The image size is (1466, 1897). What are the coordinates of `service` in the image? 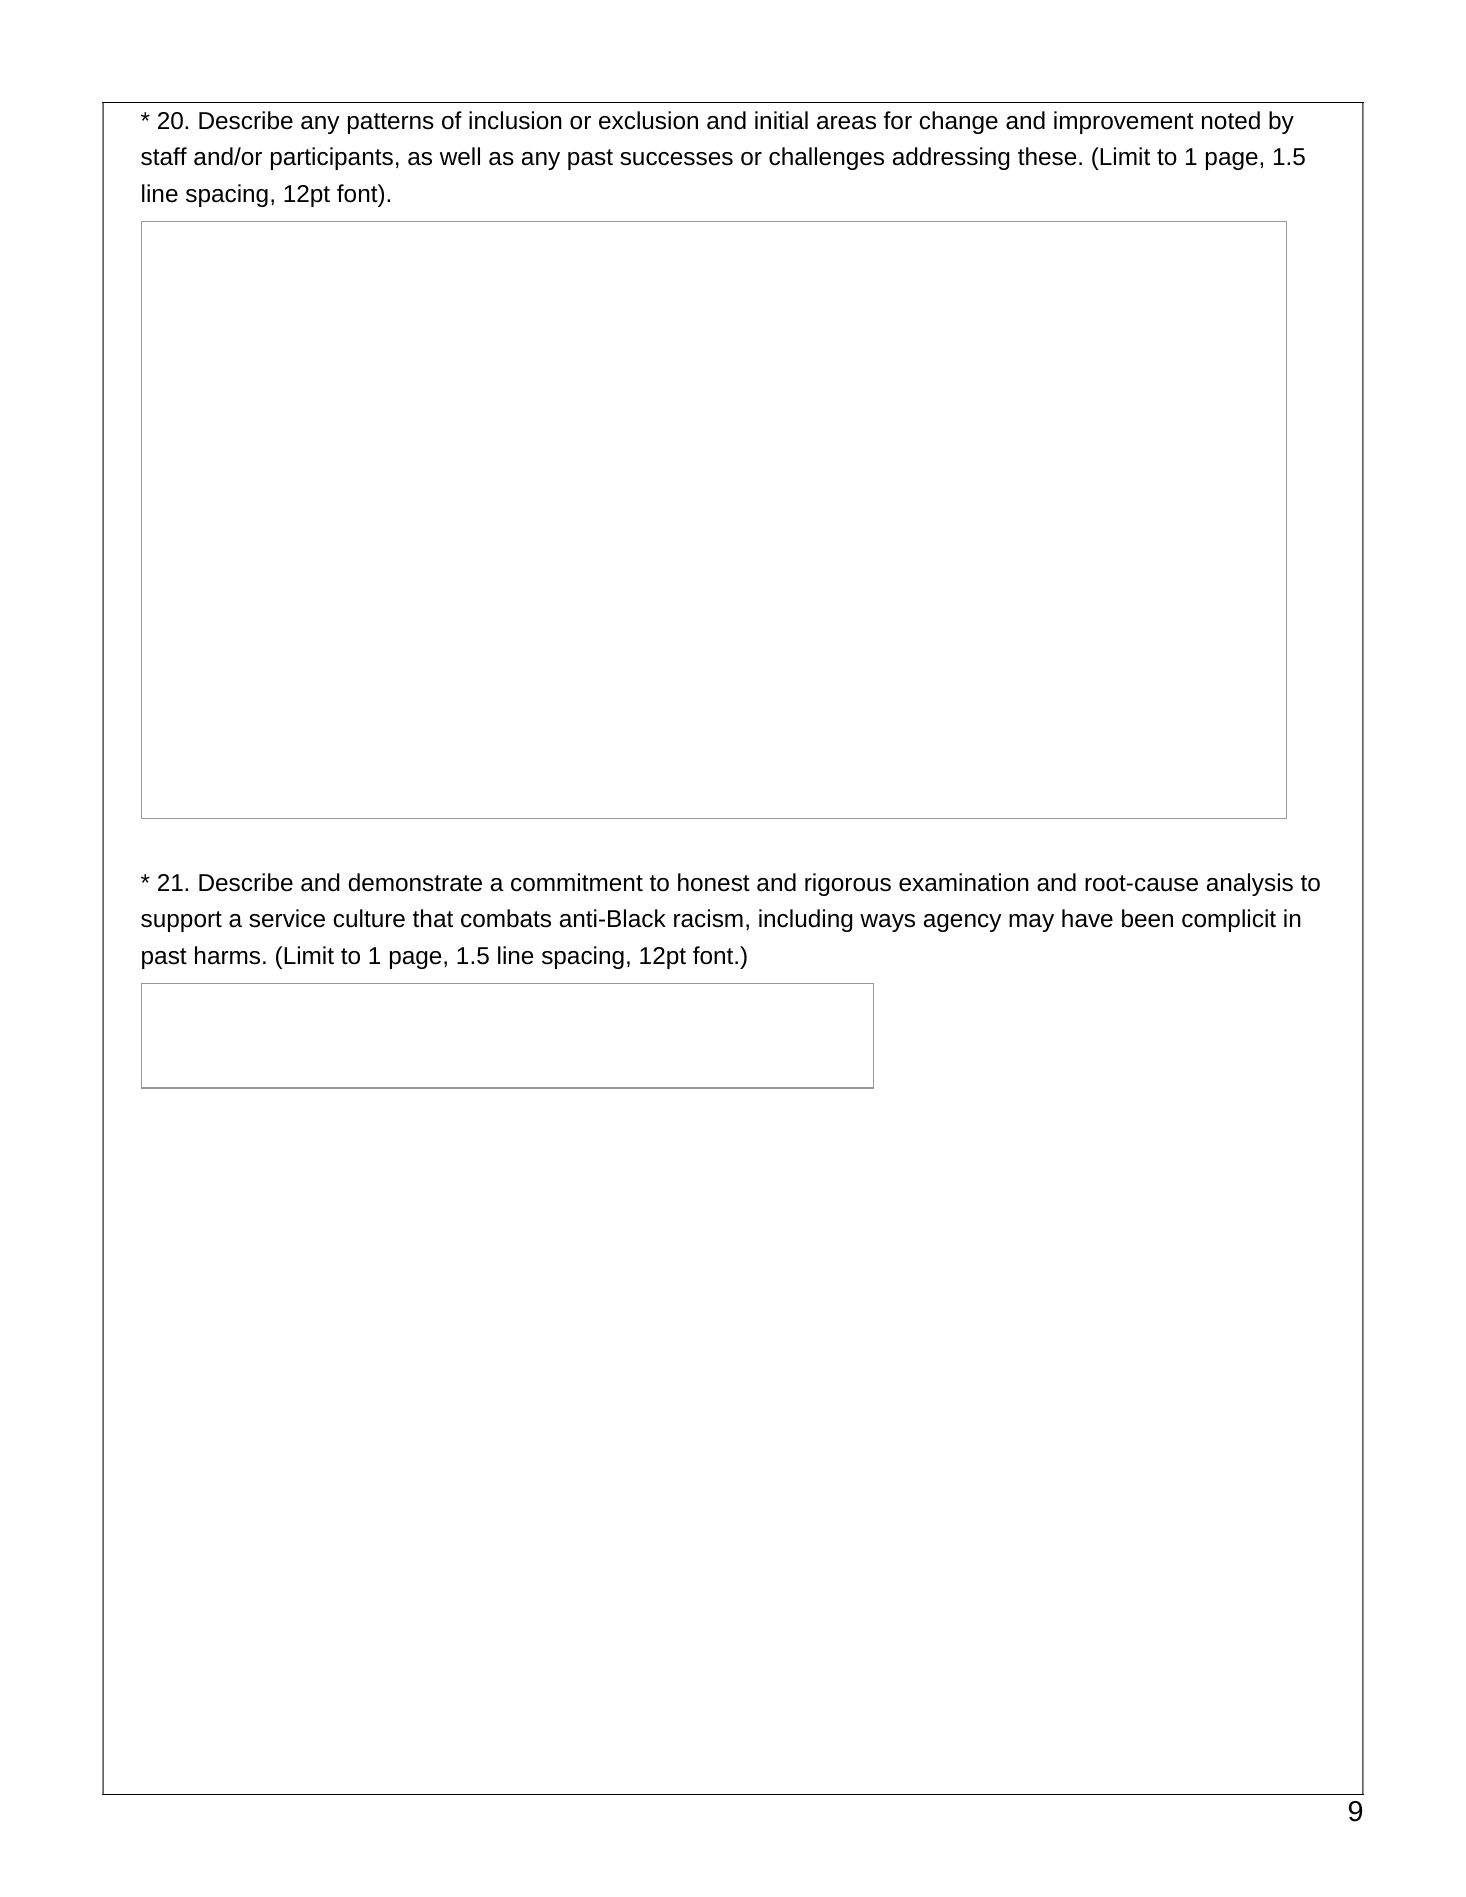 It's located at (287, 918).
